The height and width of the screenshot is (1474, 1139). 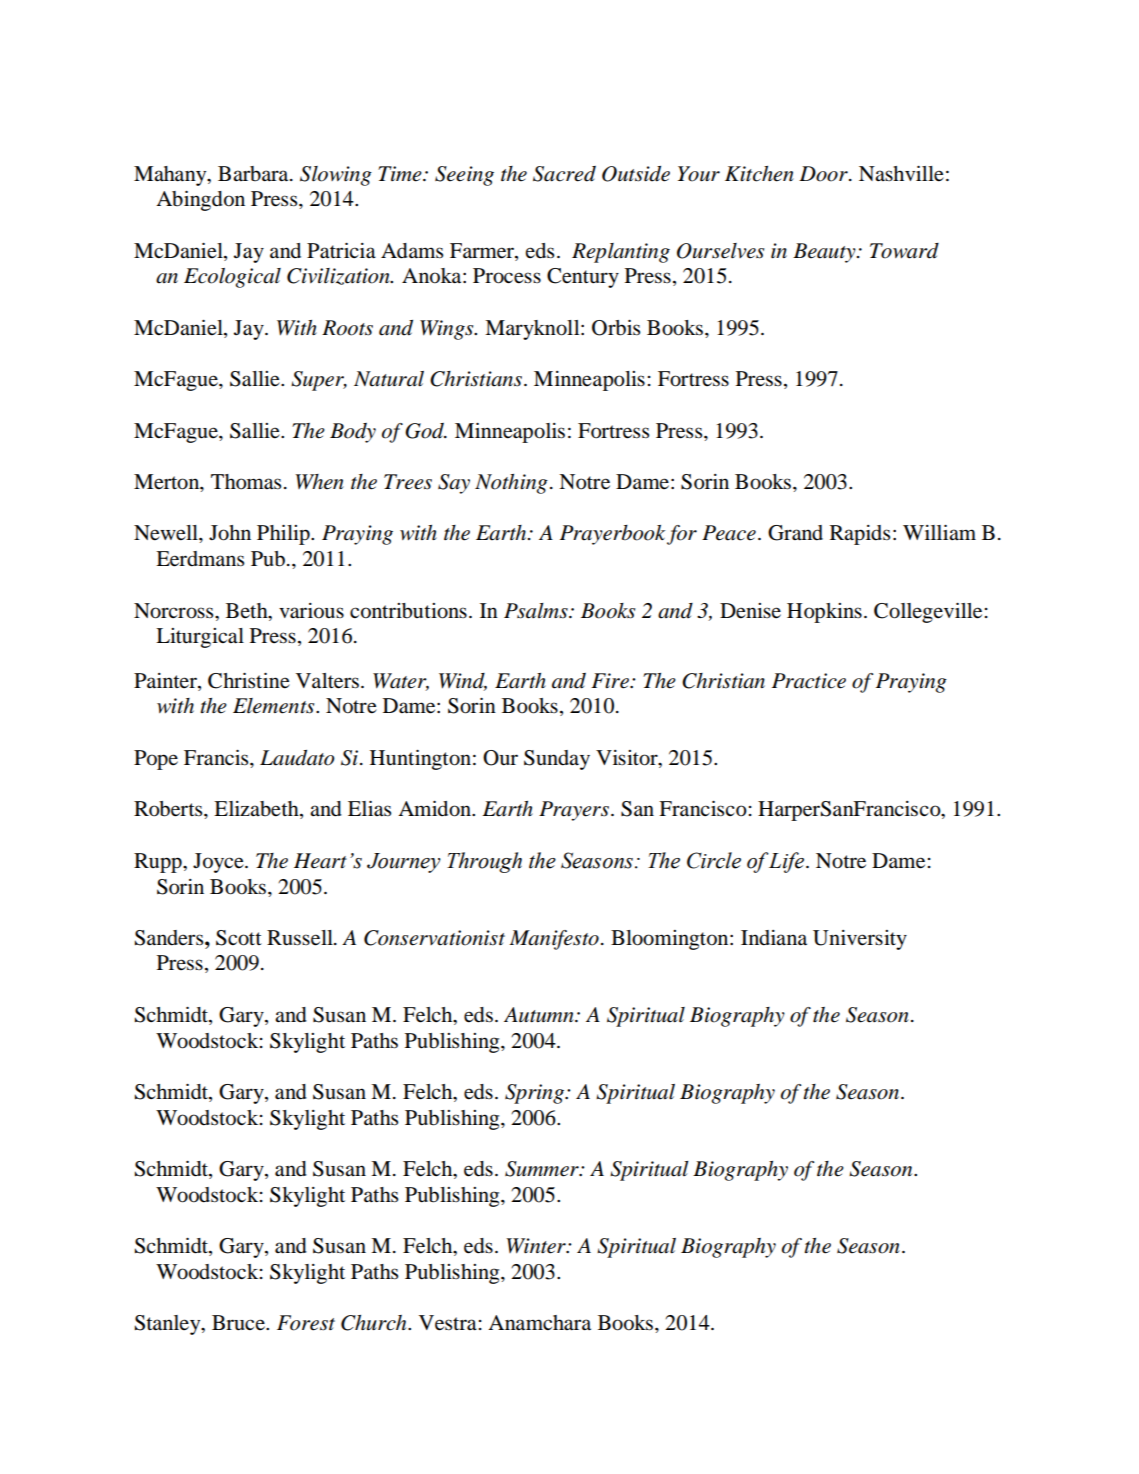 What do you see at coordinates (537, 1246) in the screenshot?
I see `Winter` at bounding box center [537, 1246].
